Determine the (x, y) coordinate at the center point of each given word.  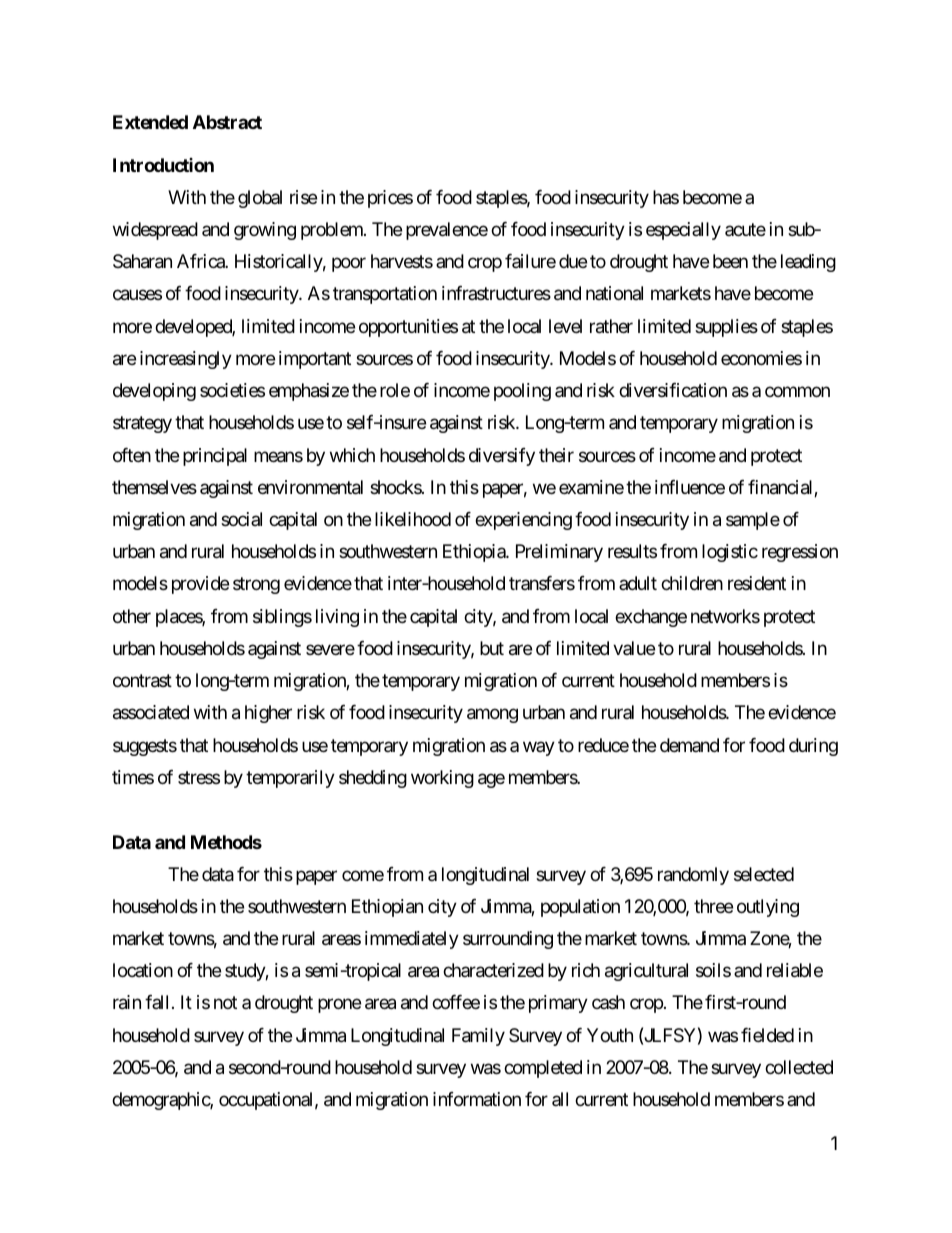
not (225, 1003)
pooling (522, 392)
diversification (673, 390)
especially (683, 231)
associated (151, 712)
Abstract (227, 122)
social (241, 519)
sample (753, 521)
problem (333, 231)
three (713, 906)
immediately (412, 940)
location (143, 970)
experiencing (523, 521)
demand (689, 745)
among (492, 716)
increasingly (186, 360)
